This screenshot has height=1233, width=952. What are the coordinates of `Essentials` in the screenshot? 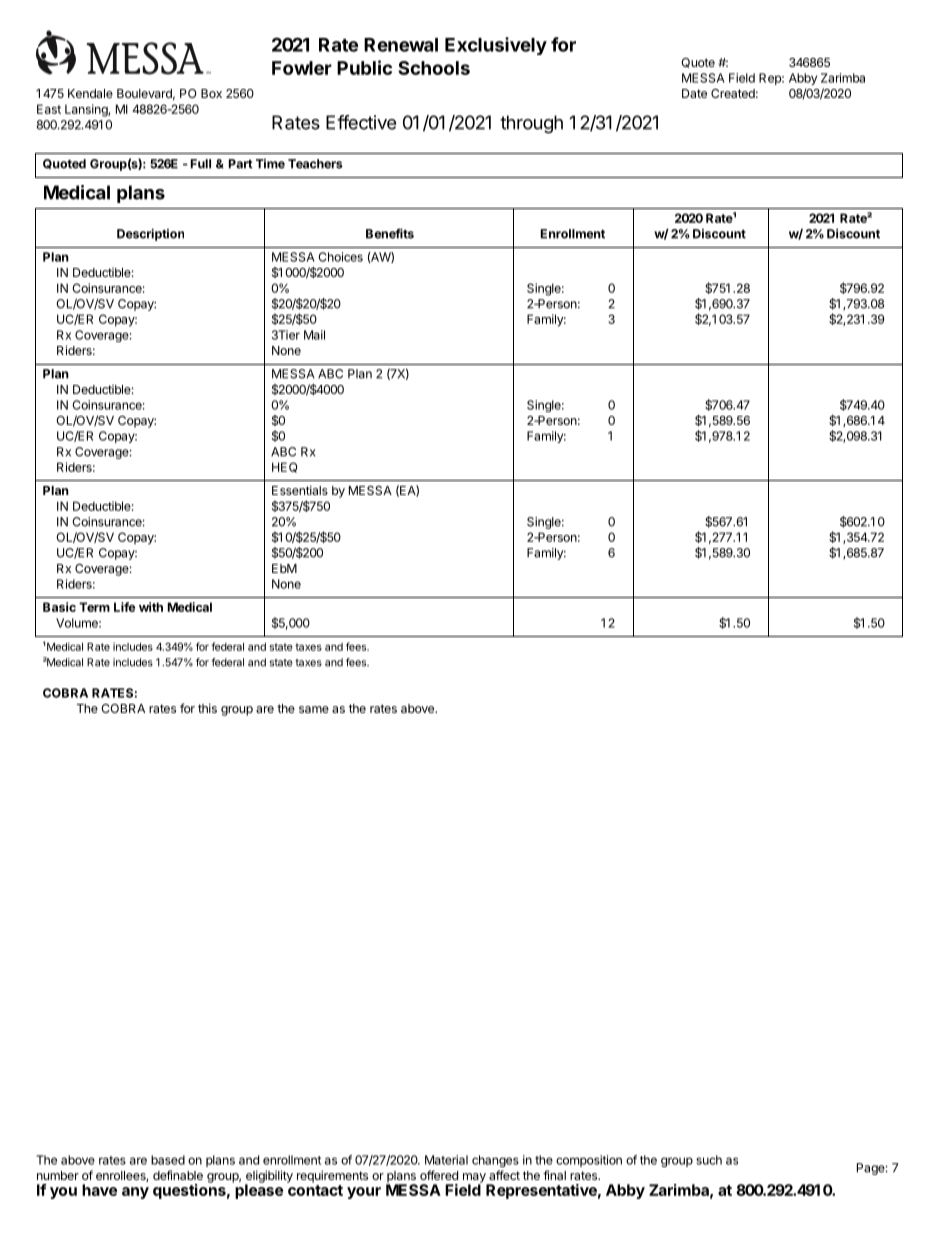 It's located at (300, 490).
